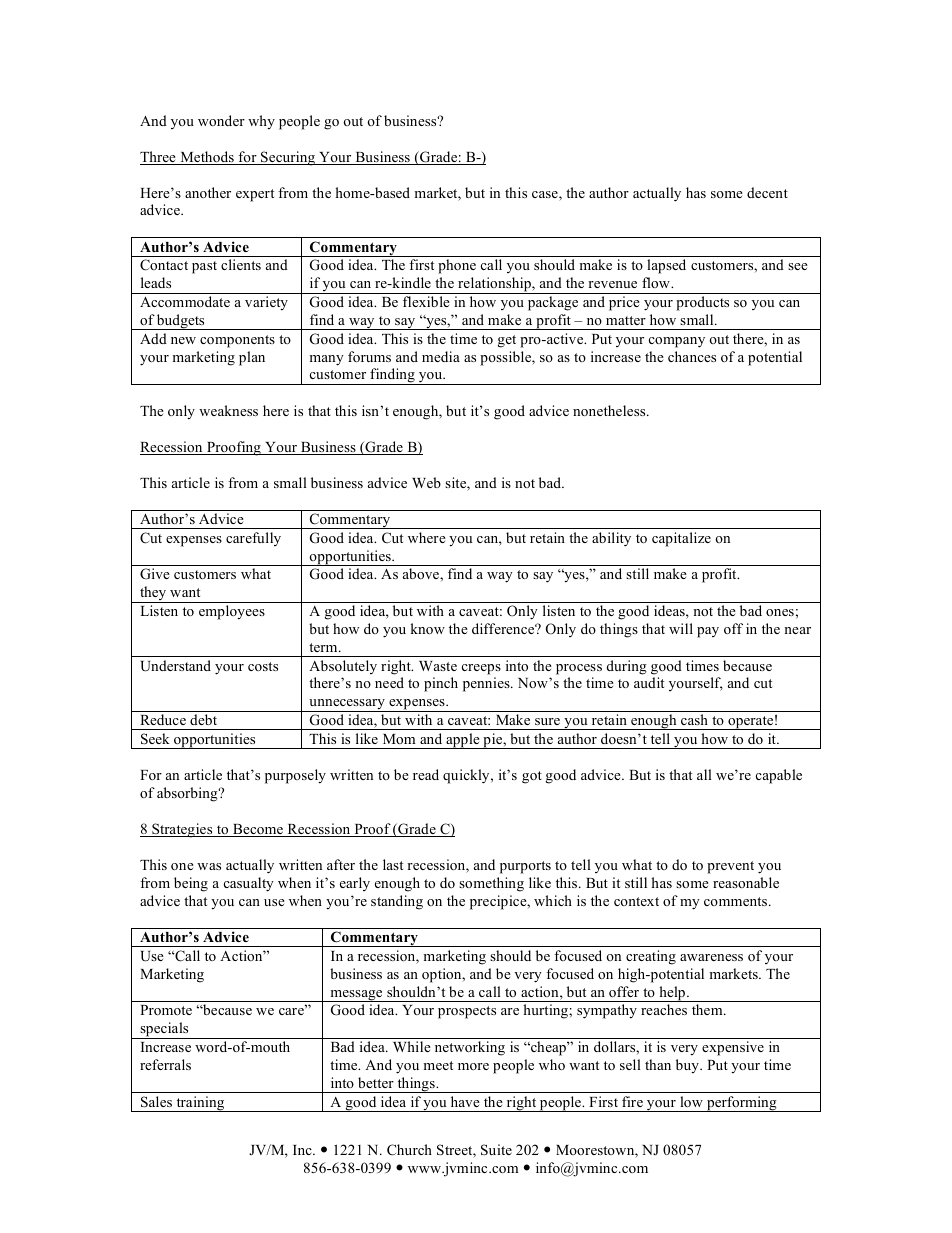 The width and height of the screenshot is (952, 1233). Describe the element at coordinates (441, 356) in the screenshot. I see `media` at that location.
